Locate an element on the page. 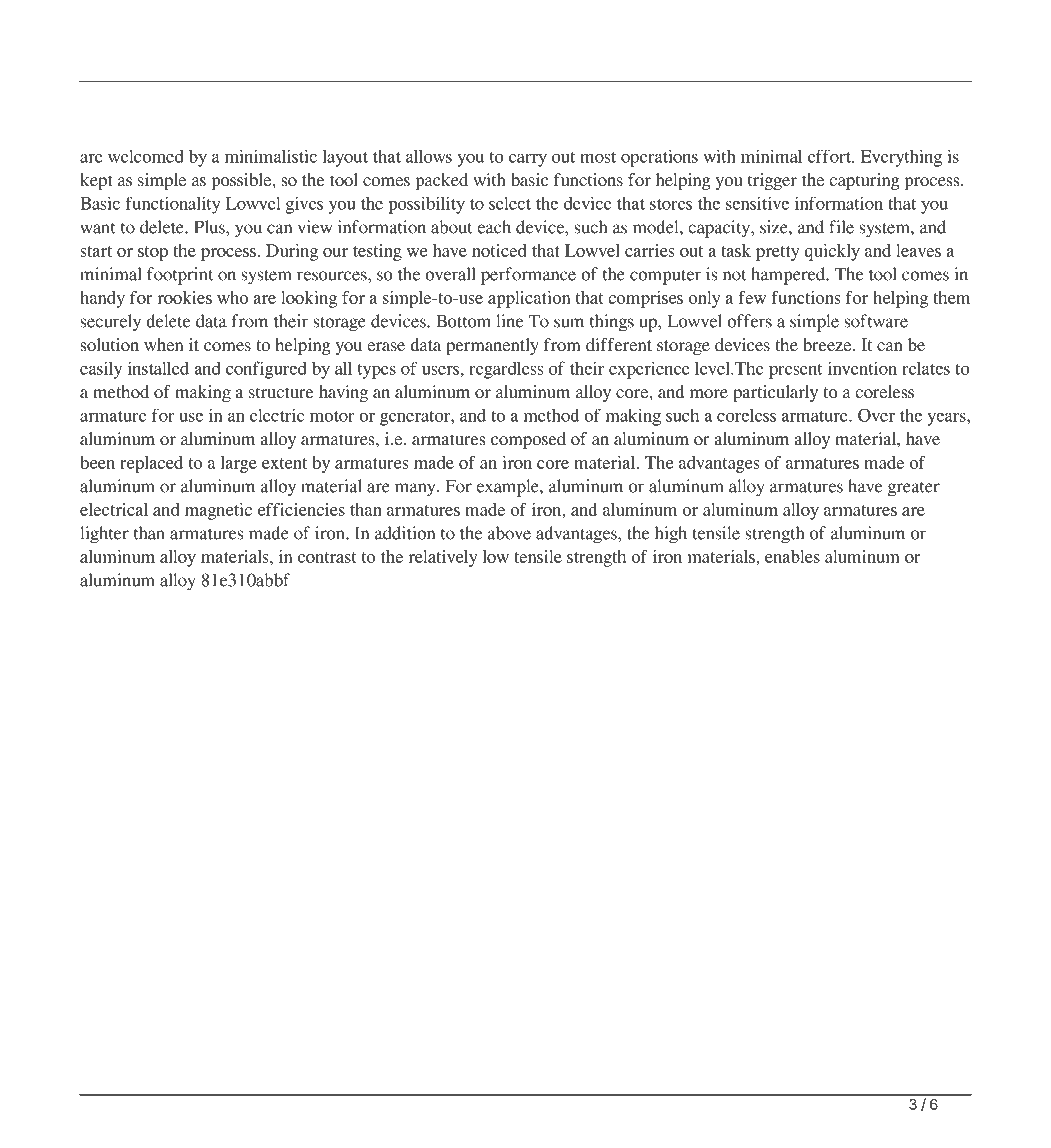 Image resolution: width=1051 pixels, height=1148 pixels. carry is located at coordinates (528, 160).
